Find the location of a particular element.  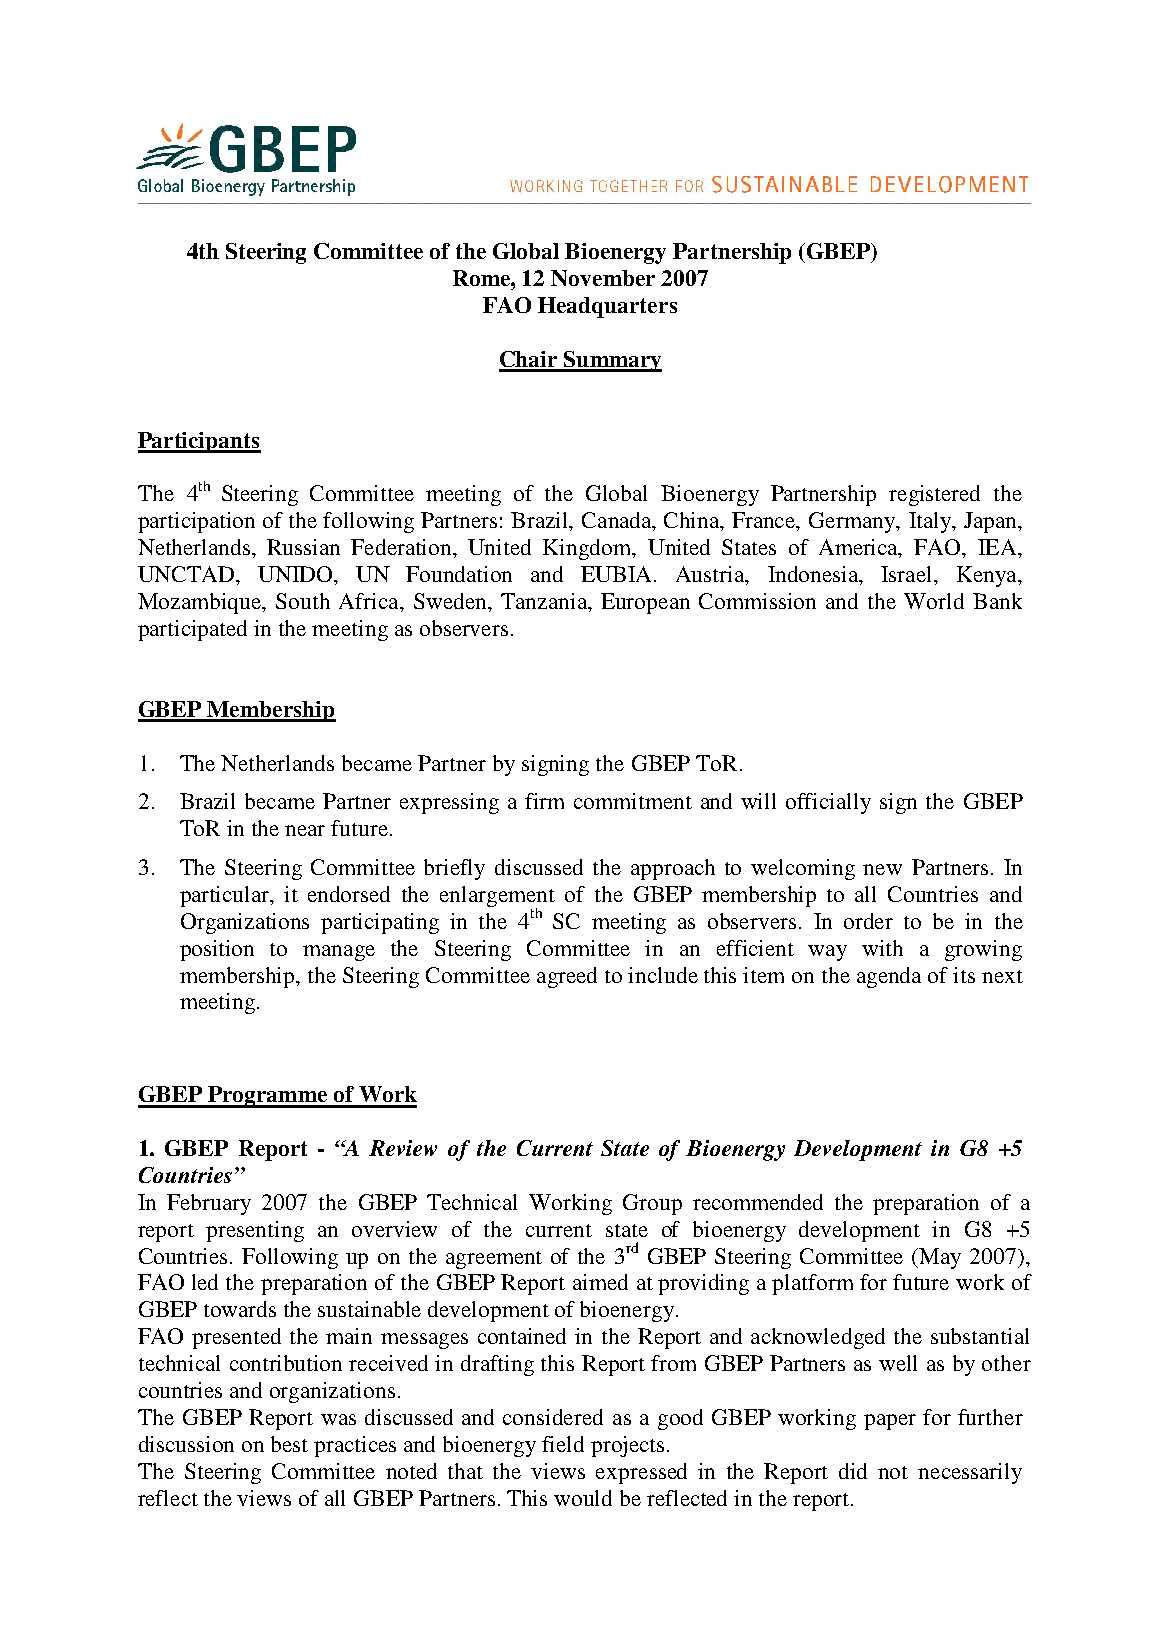

projects is located at coordinates (627, 1446).
